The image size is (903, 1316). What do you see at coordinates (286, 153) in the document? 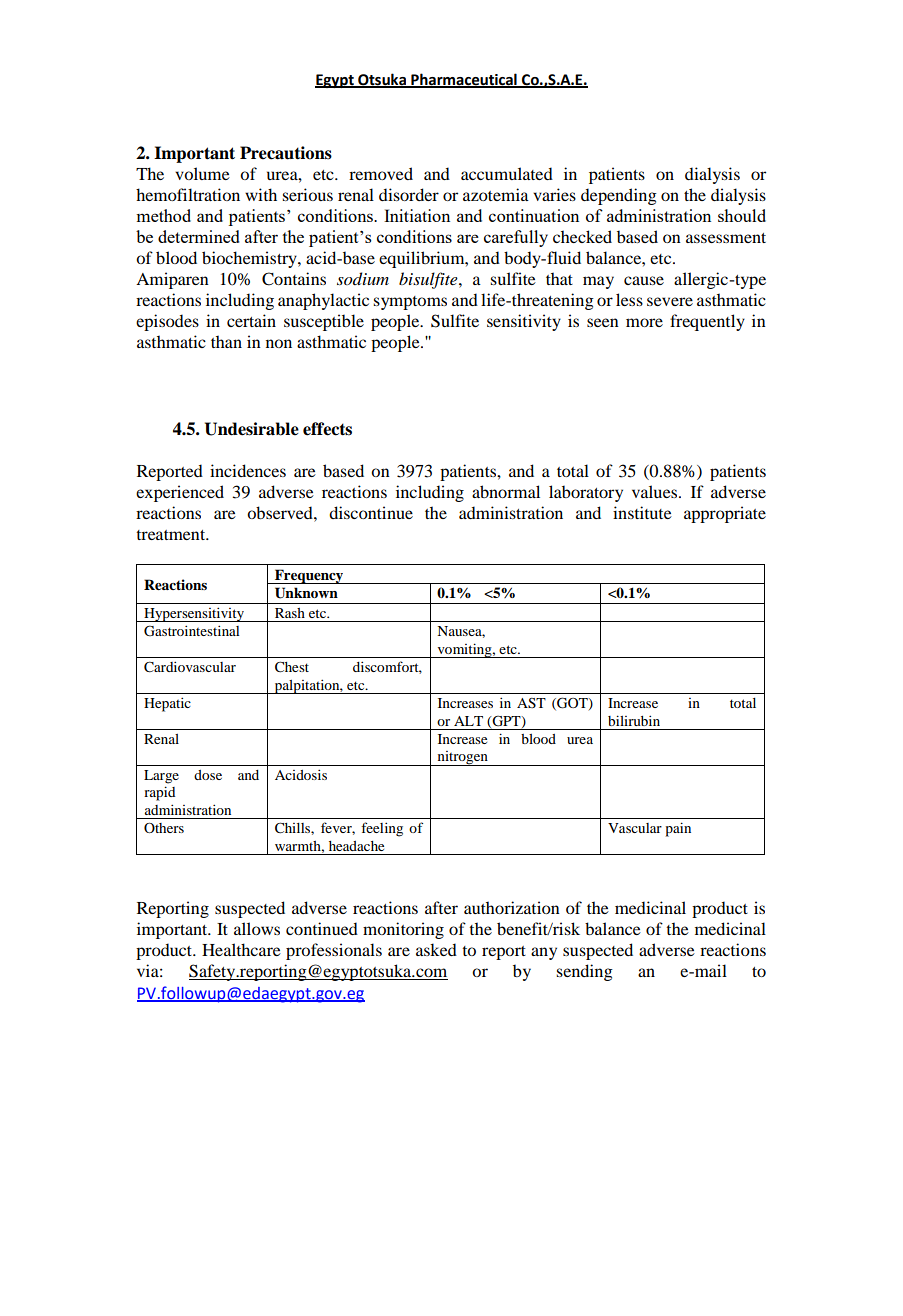
I see `Precautions` at bounding box center [286, 153].
